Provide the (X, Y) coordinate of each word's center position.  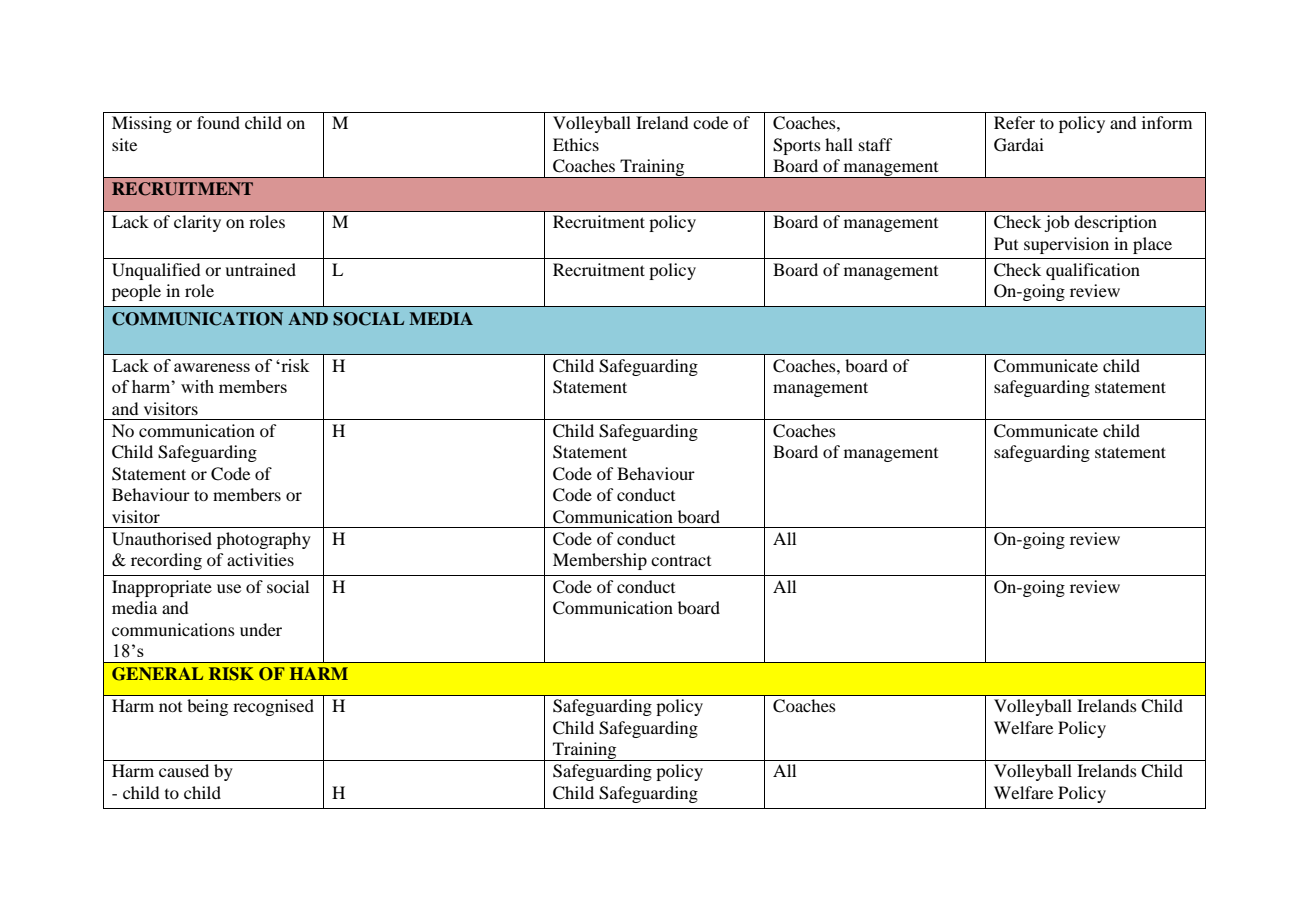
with (197, 386)
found (218, 122)
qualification (1093, 271)
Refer (1014, 122)
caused (184, 770)
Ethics (576, 144)
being (207, 707)
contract (681, 561)
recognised (273, 707)
